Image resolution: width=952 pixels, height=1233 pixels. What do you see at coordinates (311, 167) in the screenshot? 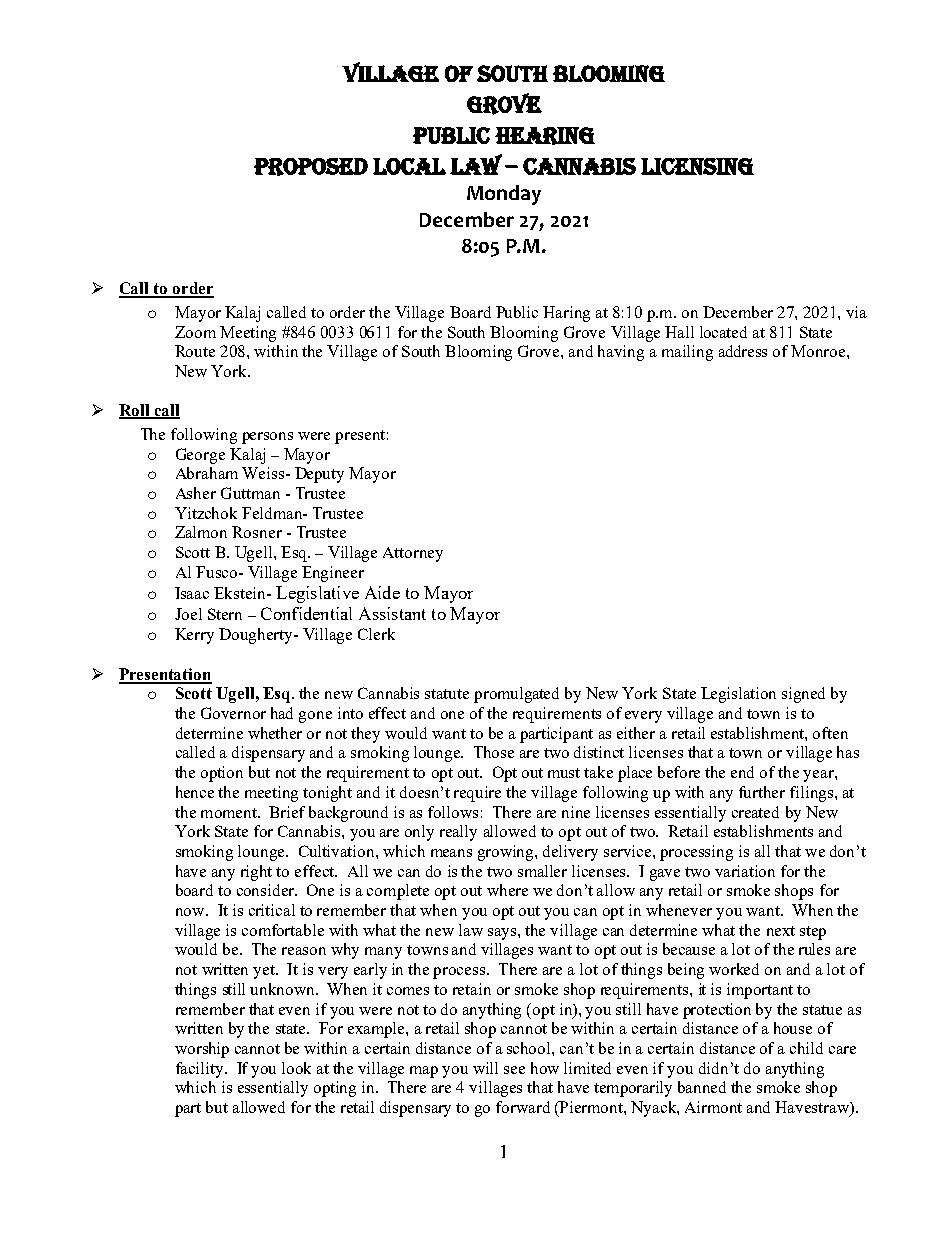
I see `PROPOSED` at bounding box center [311, 167].
